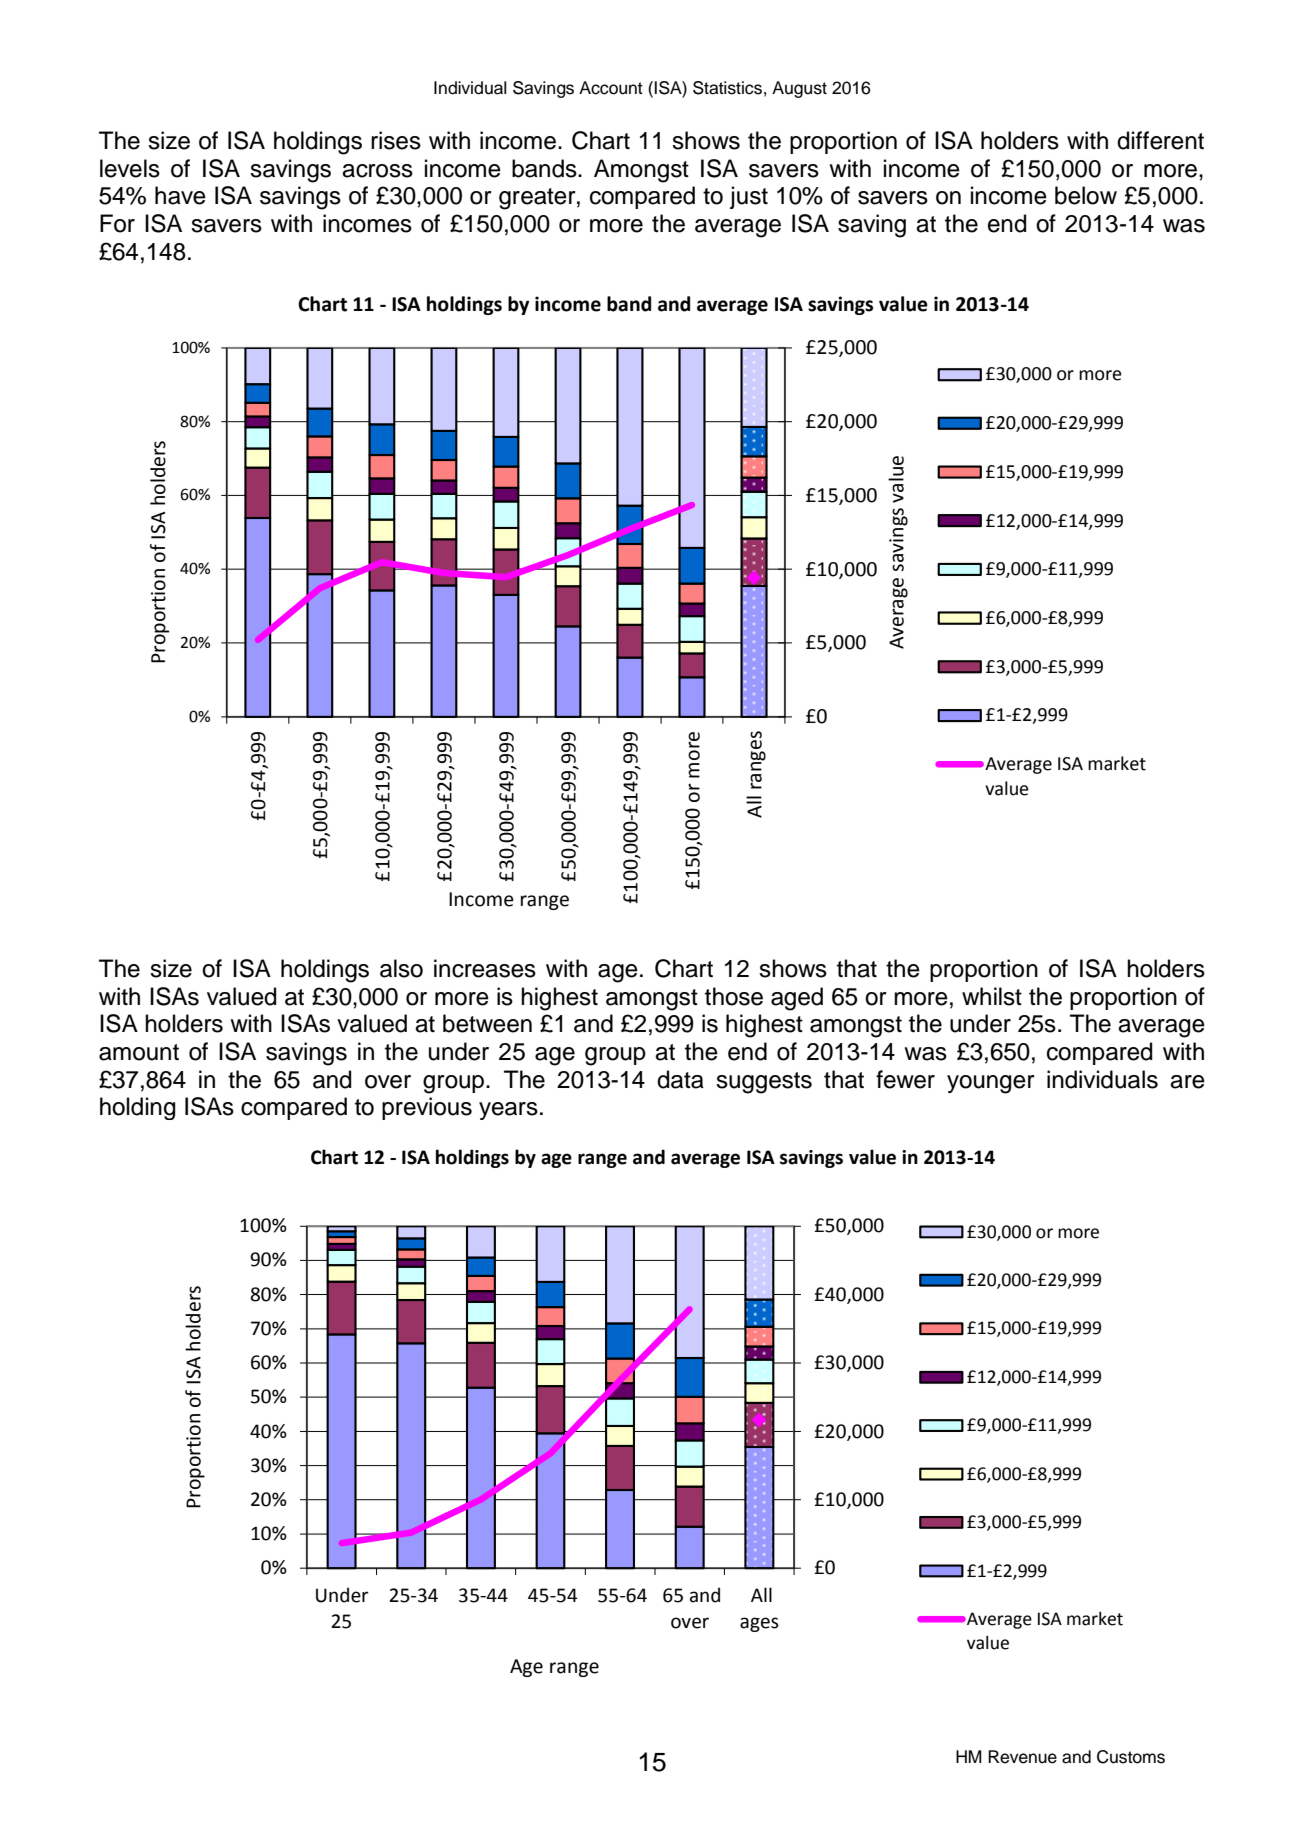  What do you see at coordinates (611, 88) in the screenshot?
I see `Account` at bounding box center [611, 88].
